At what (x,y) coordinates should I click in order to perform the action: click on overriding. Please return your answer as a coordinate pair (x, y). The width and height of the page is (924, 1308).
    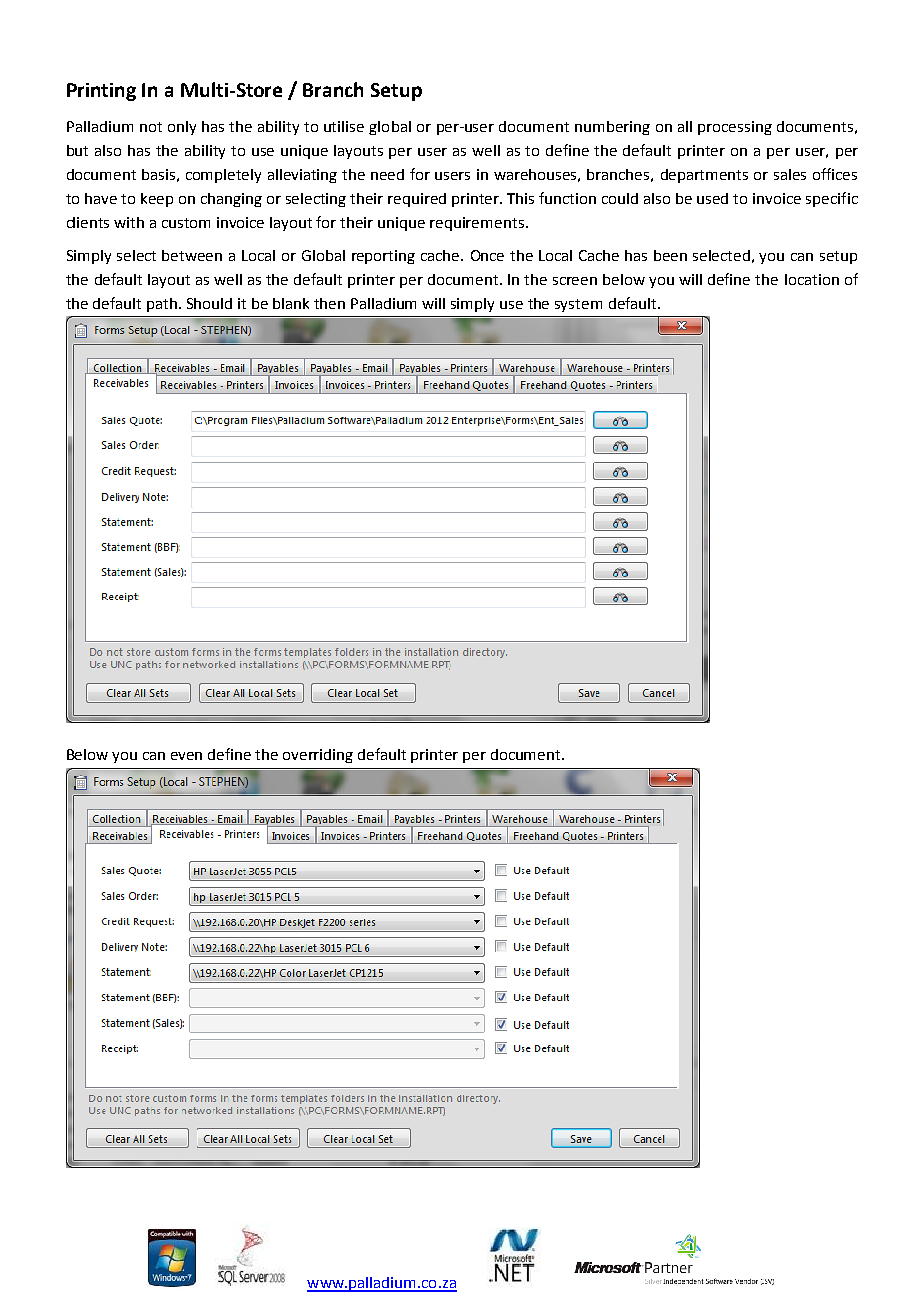
    Looking at the image, I should click on (318, 756).
